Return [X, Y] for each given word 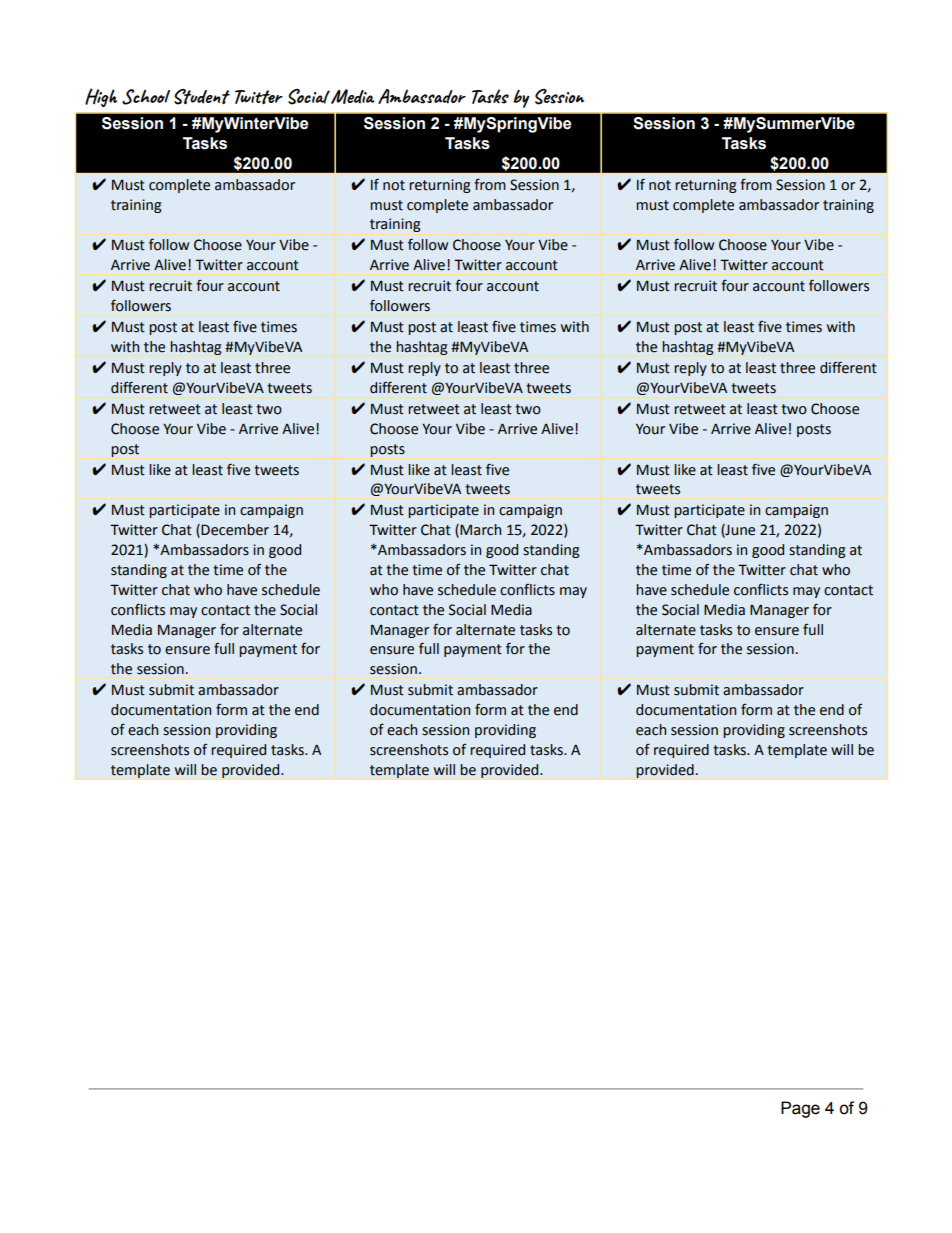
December [235, 530]
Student [202, 97]
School [146, 97]
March [480, 530]
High [101, 97]
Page [800, 1109]
